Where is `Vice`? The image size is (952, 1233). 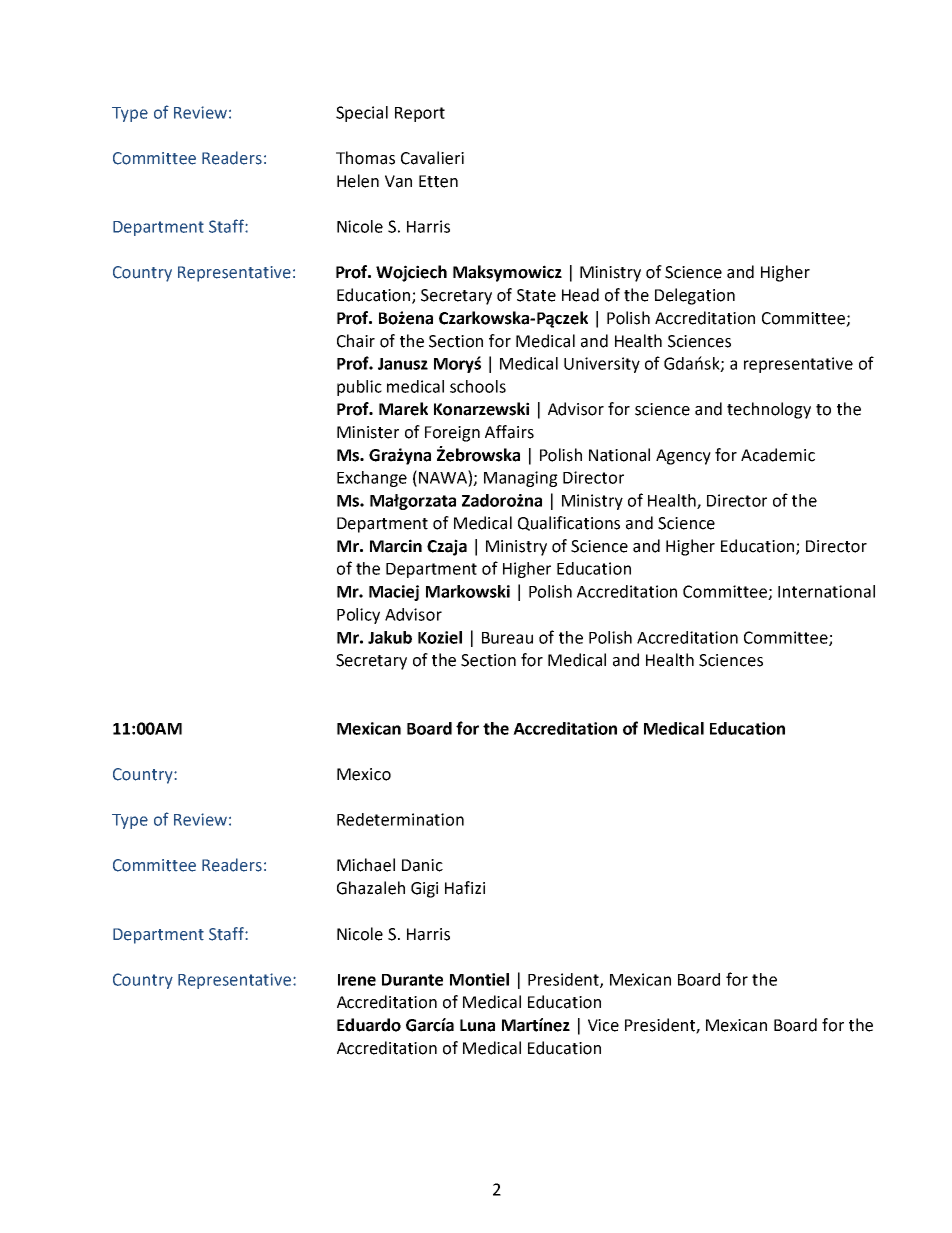
Vice is located at coordinates (603, 1025).
